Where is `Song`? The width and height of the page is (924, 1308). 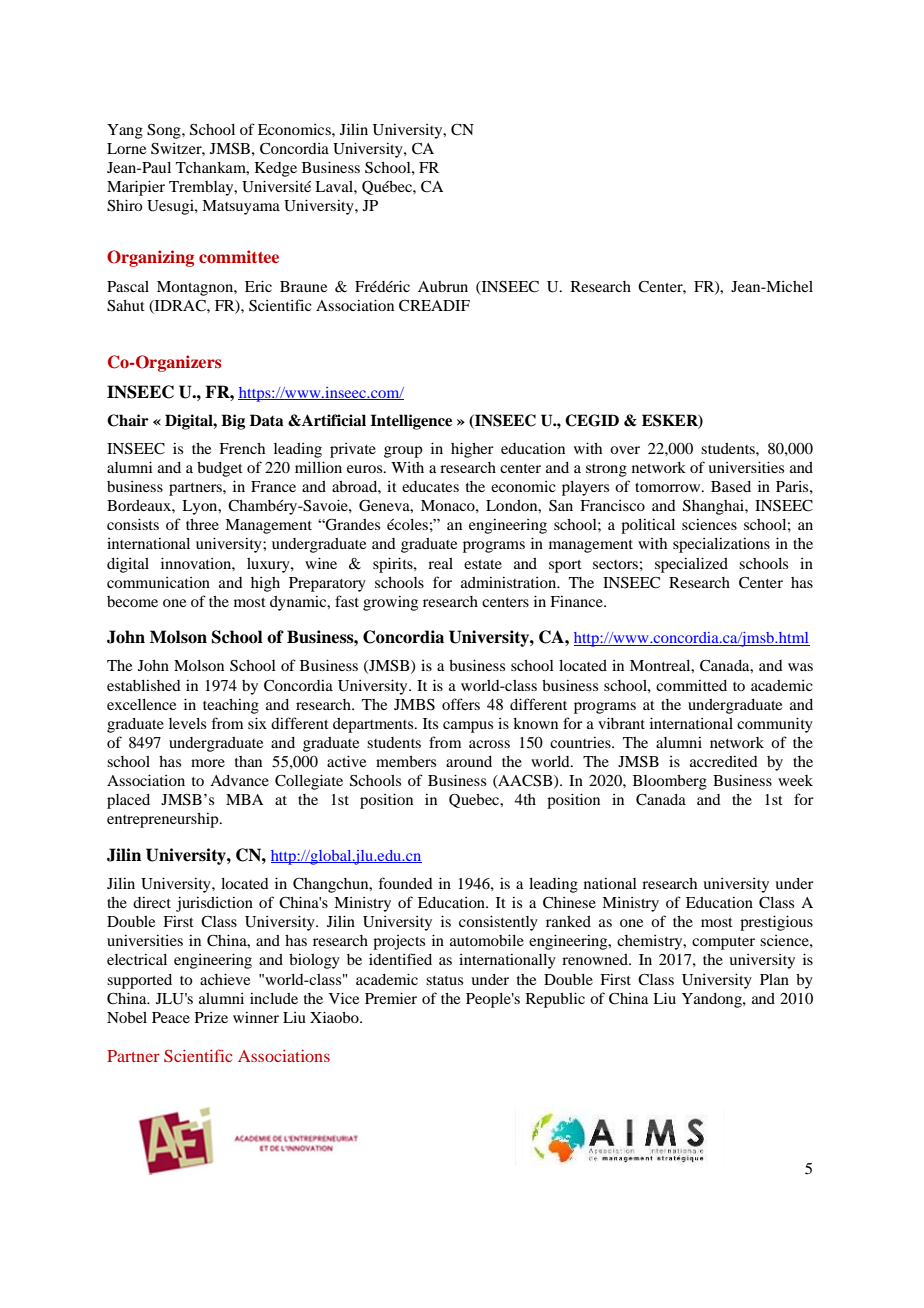 Song is located at coordinates (165, 131).
